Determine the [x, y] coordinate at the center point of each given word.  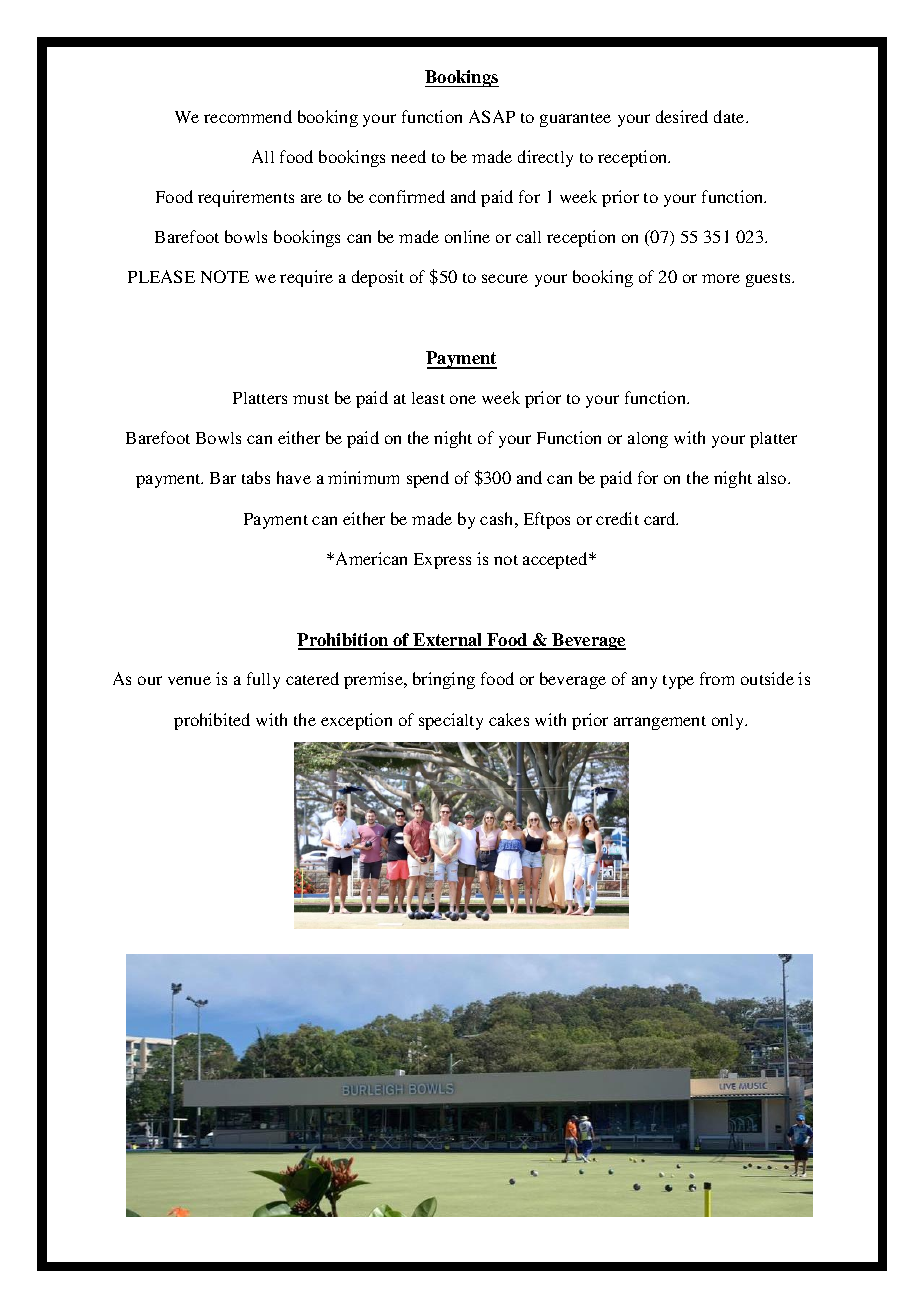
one [463, 399]
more [721, 278]
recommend [248, 116]
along [648, 440]
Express [442, 561]
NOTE [225, 276]
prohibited [212, 721]
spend [428, 479]
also [773, 478]
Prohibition [344, 641]
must [311, 399]
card [661, 518]
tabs [256, 477]
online [467, 236]
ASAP [492, 116]
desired [682, 116]
